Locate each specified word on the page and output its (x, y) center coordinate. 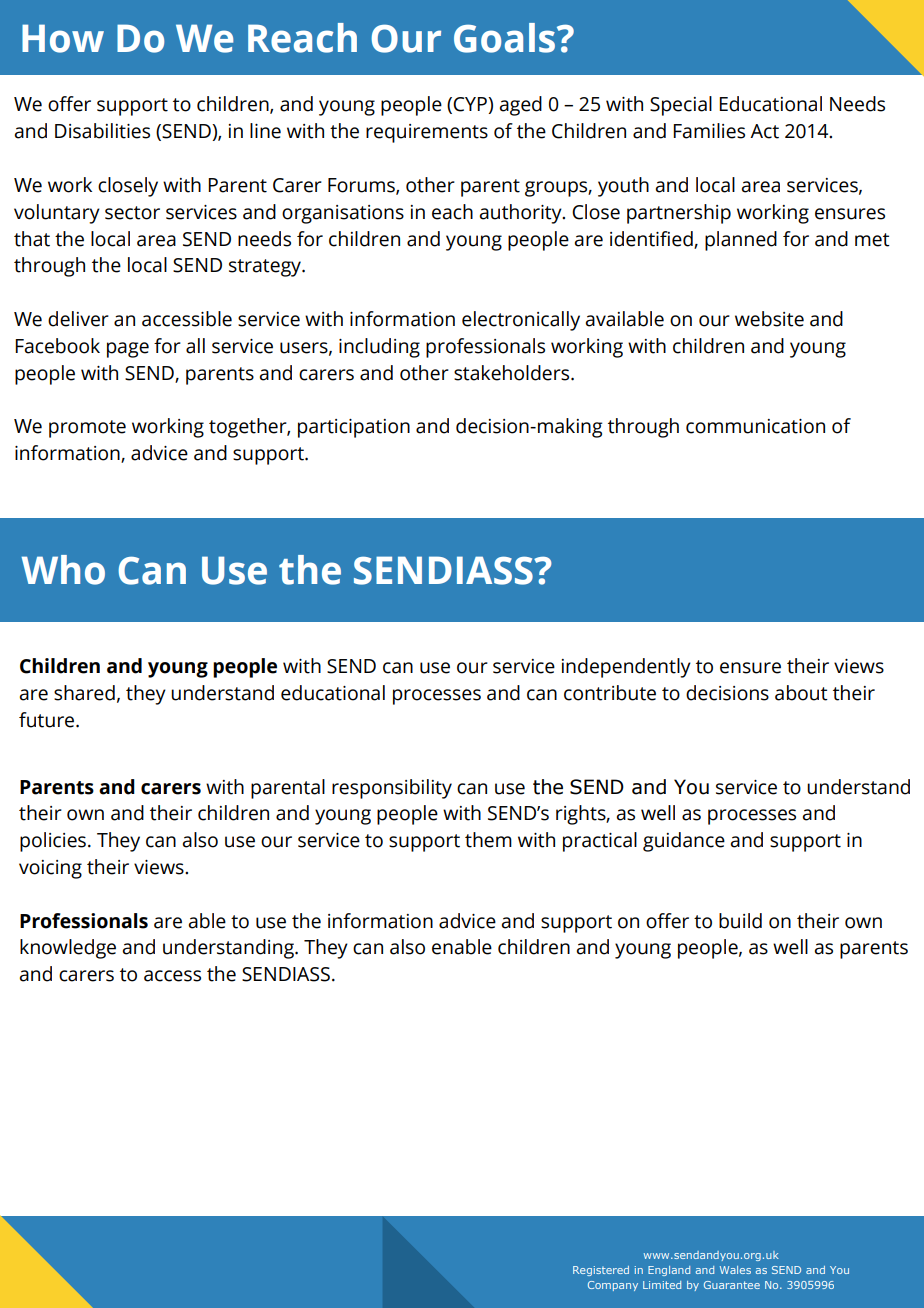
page (128, 350)
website (769, 319)
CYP (471, 105)
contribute (610, 693)
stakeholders (513, 373)
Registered (601, 1271)
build (740, 921)
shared (84, 693)
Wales (735, 1270)
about (801, 693)
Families (709, 131)
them (488, 840)
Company (613, 1286)
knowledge (68, 949)
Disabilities (102, 131)
